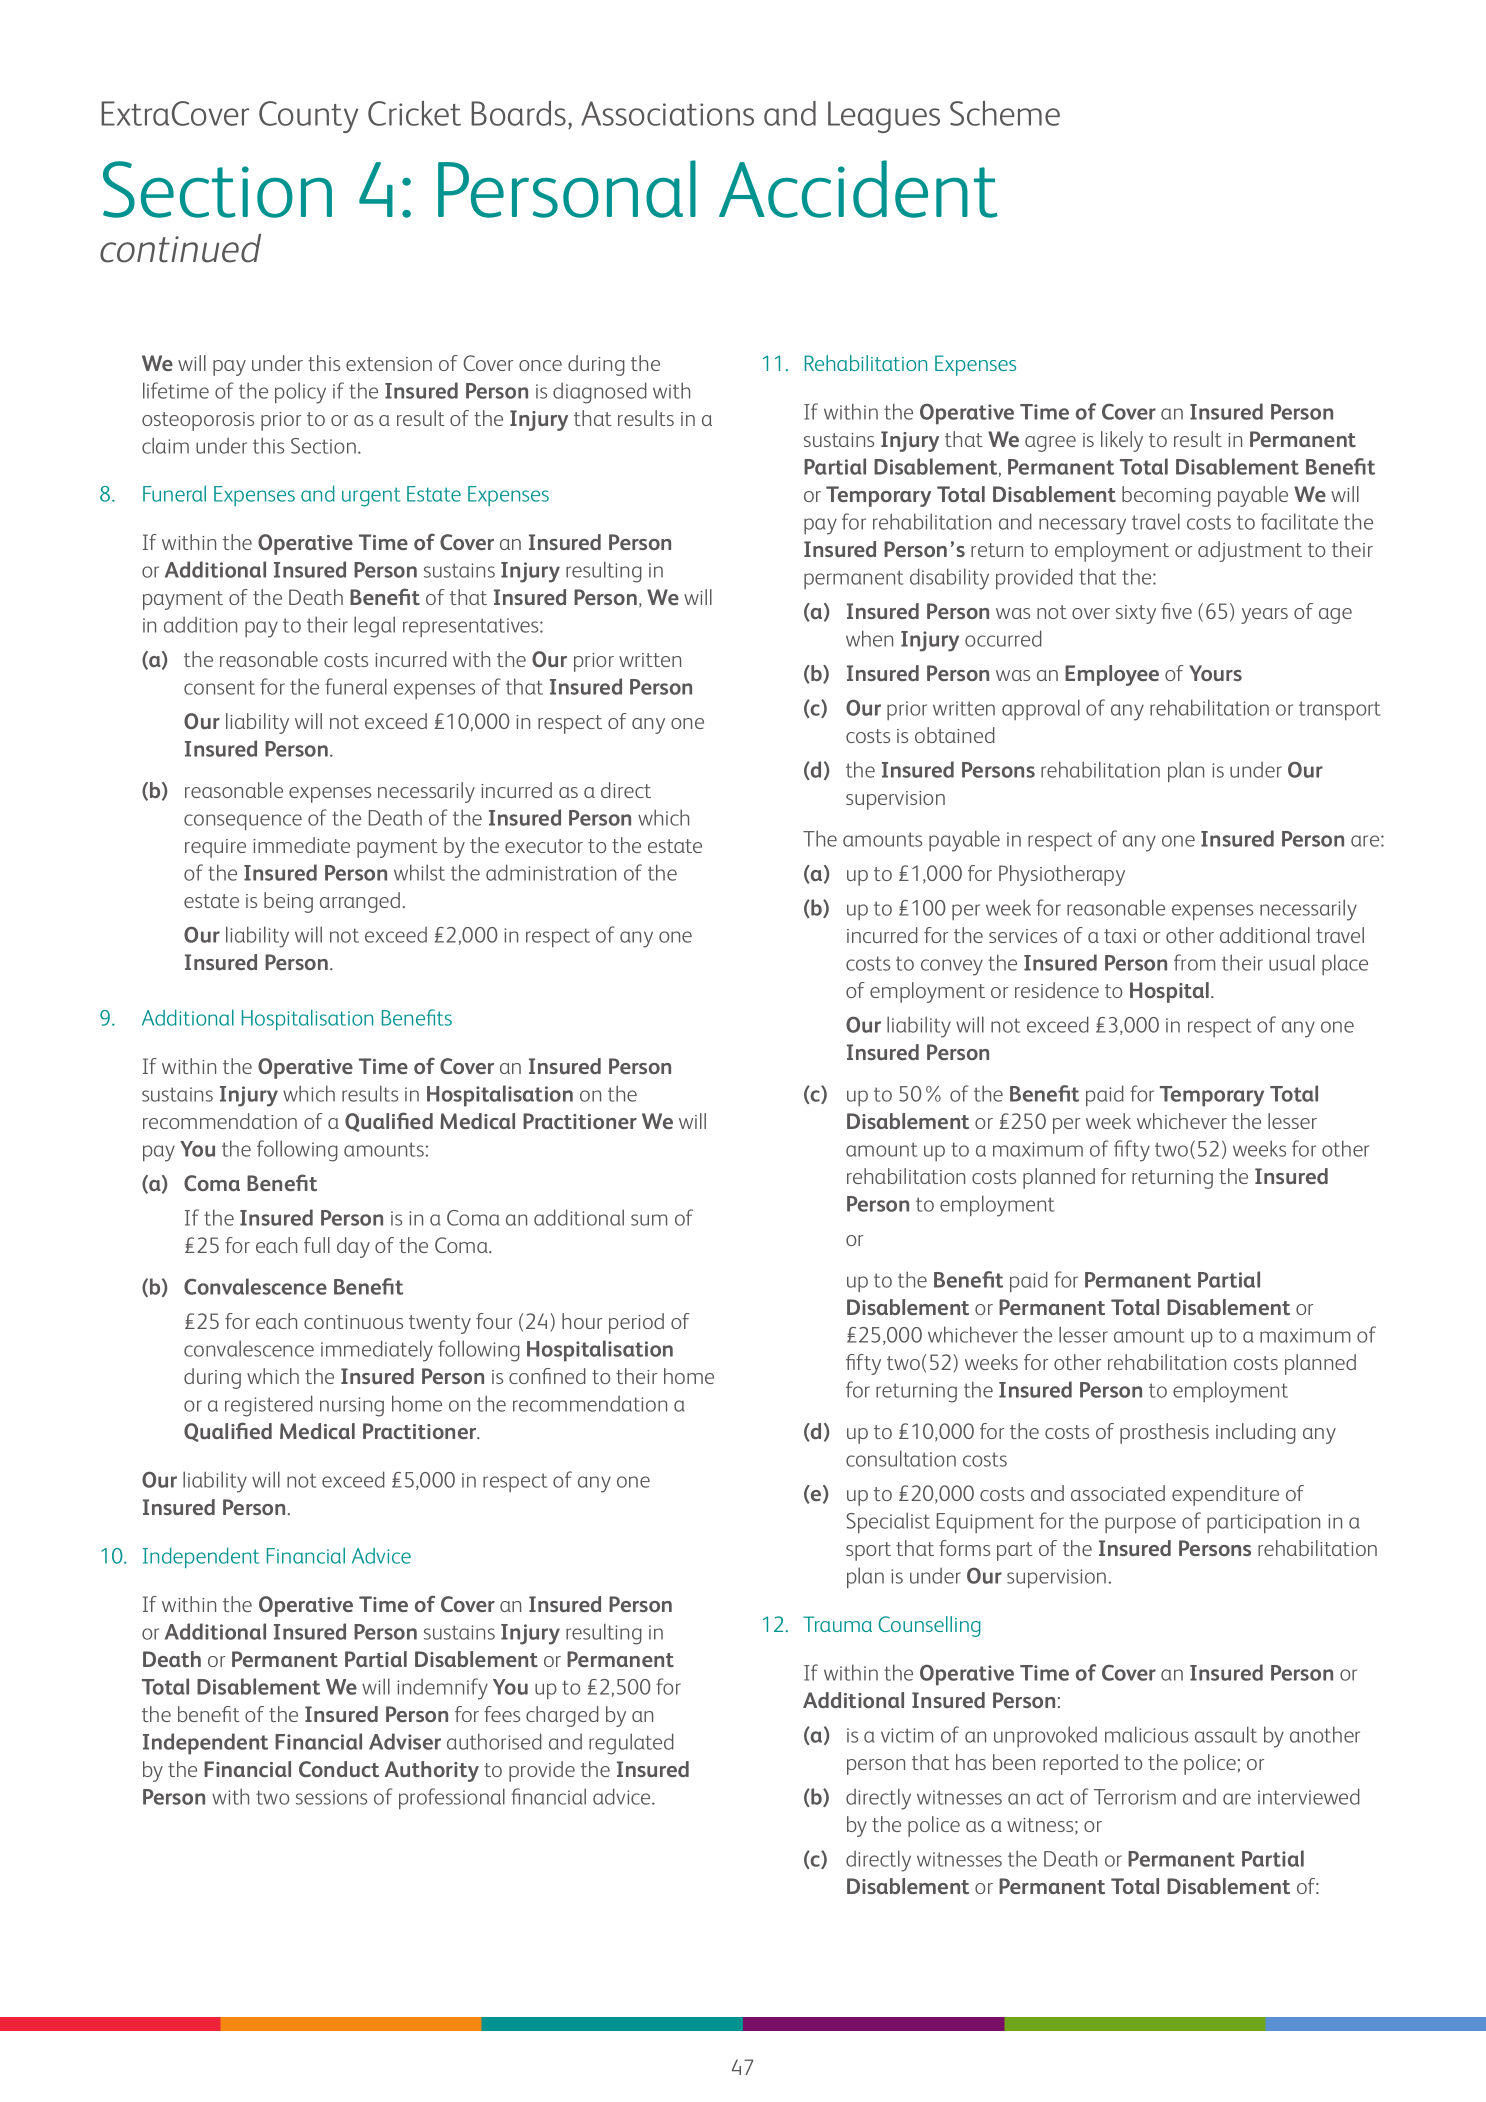  Describe the element at coordinates (631, 1744) in the screenshot. I see `regulated` at that location.
